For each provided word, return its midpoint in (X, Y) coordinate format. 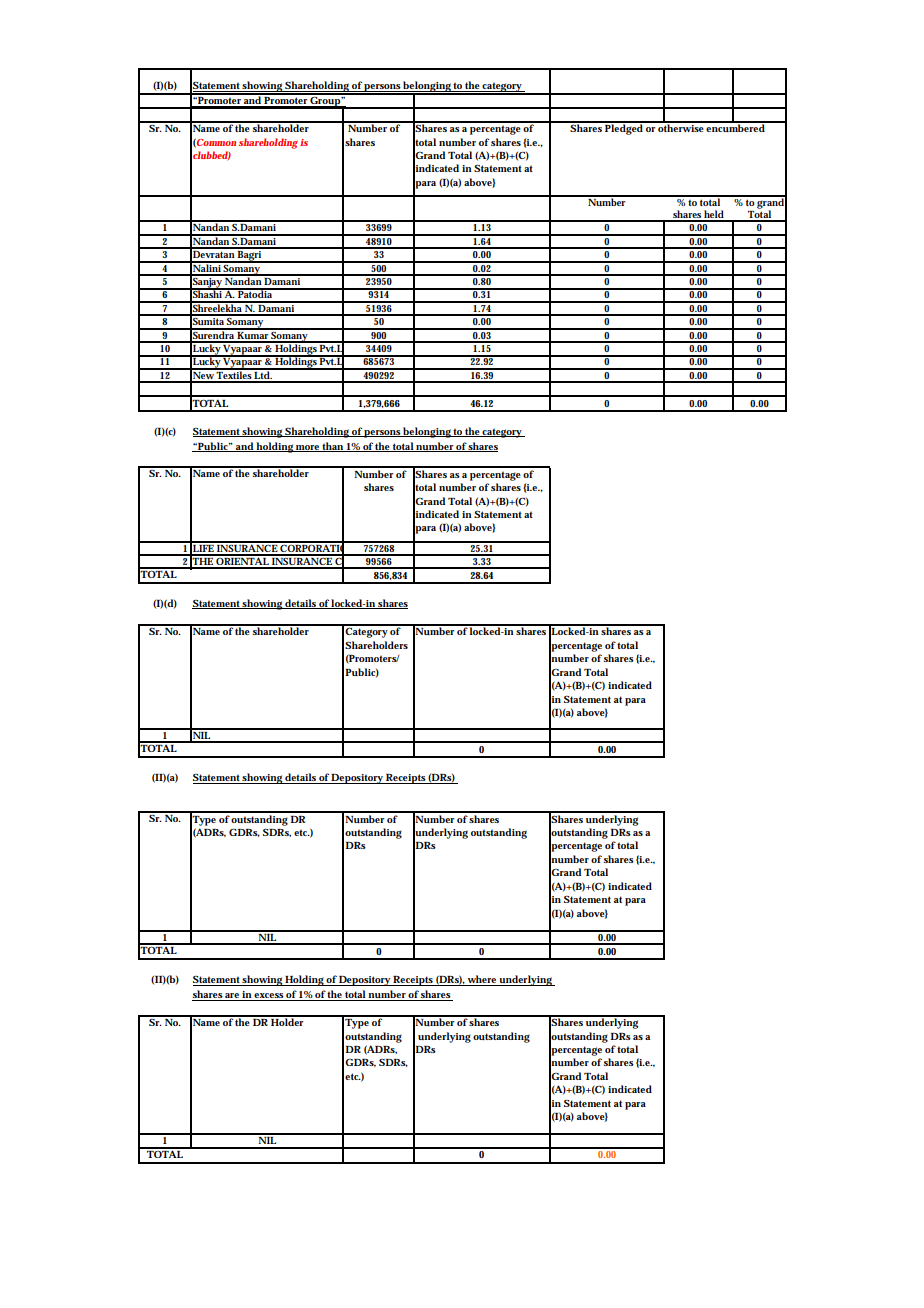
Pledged (624, 128)
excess (269, 997)
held (714, 215)
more (308, 448)
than (333, 447)
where (482, 980)
